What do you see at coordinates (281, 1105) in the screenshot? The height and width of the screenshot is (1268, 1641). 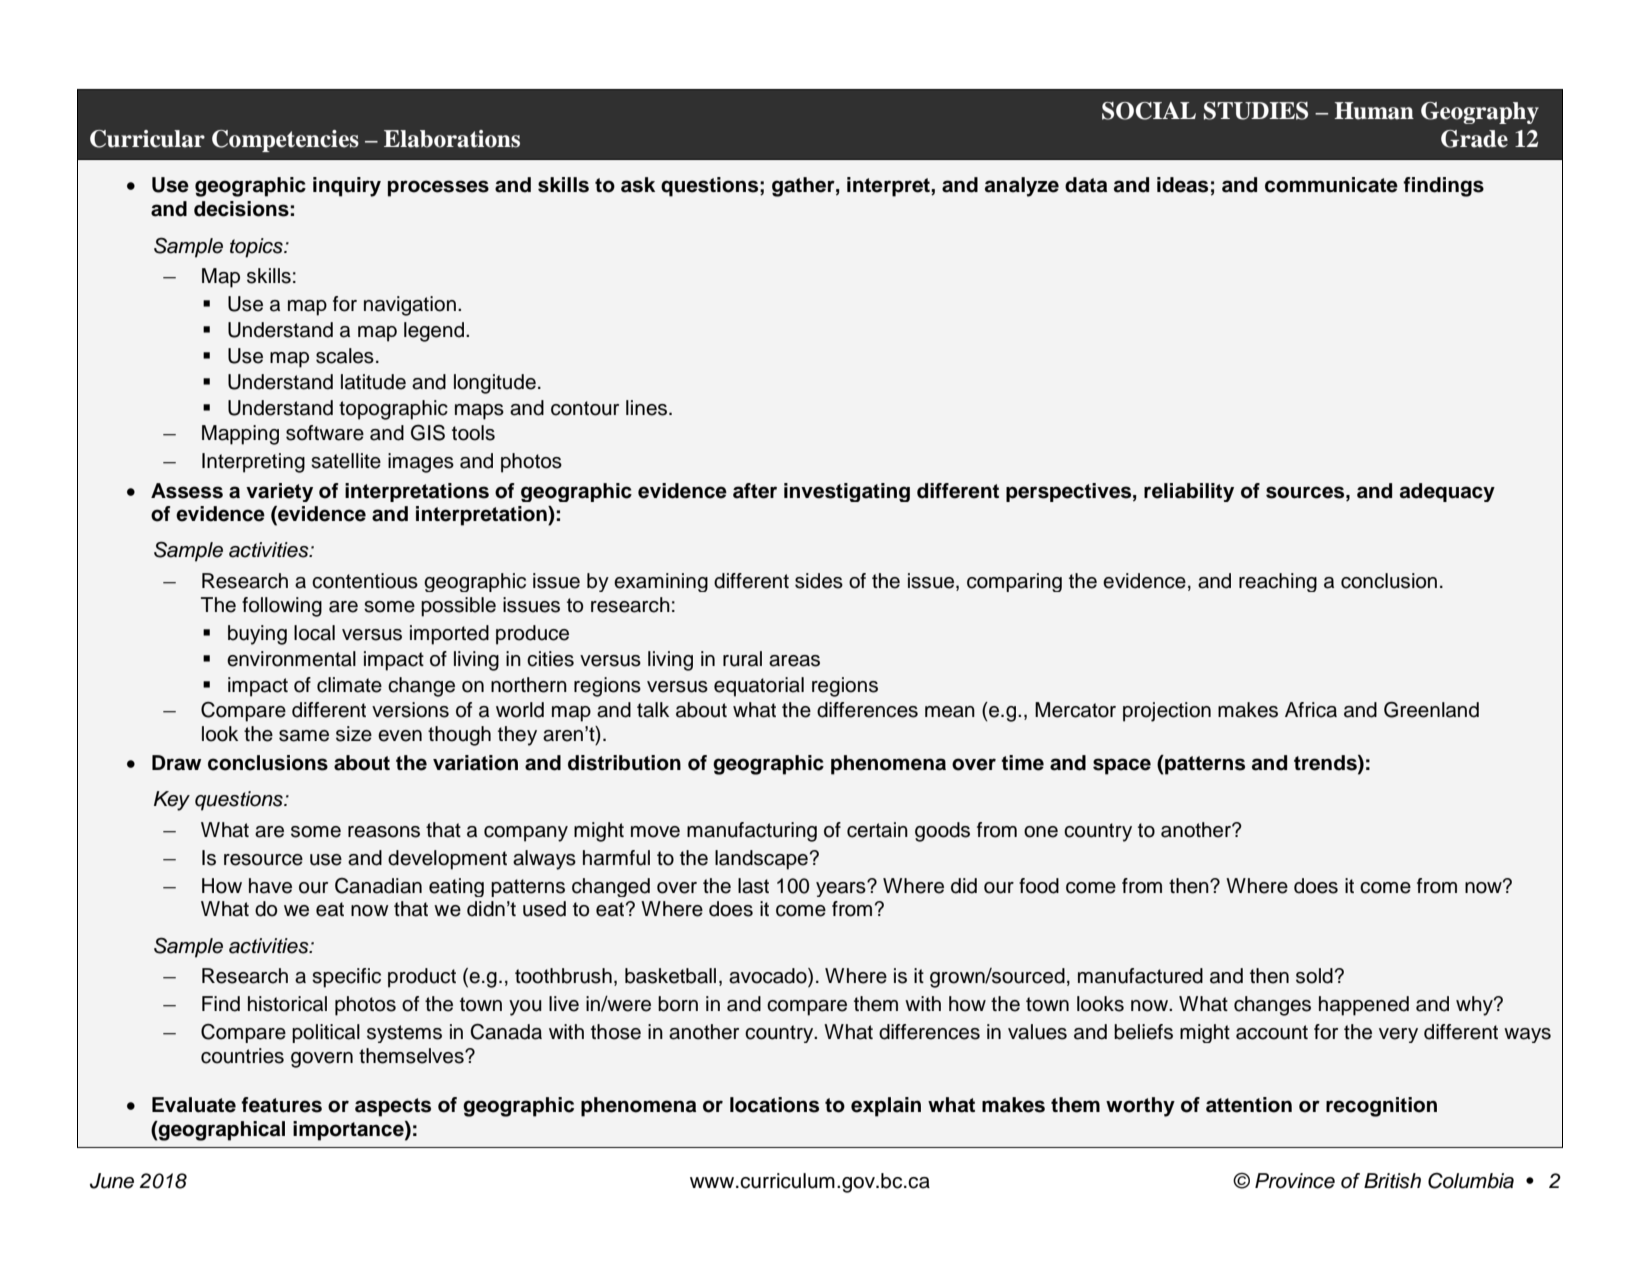 I see `features` at bounding box center [281, 1105].
